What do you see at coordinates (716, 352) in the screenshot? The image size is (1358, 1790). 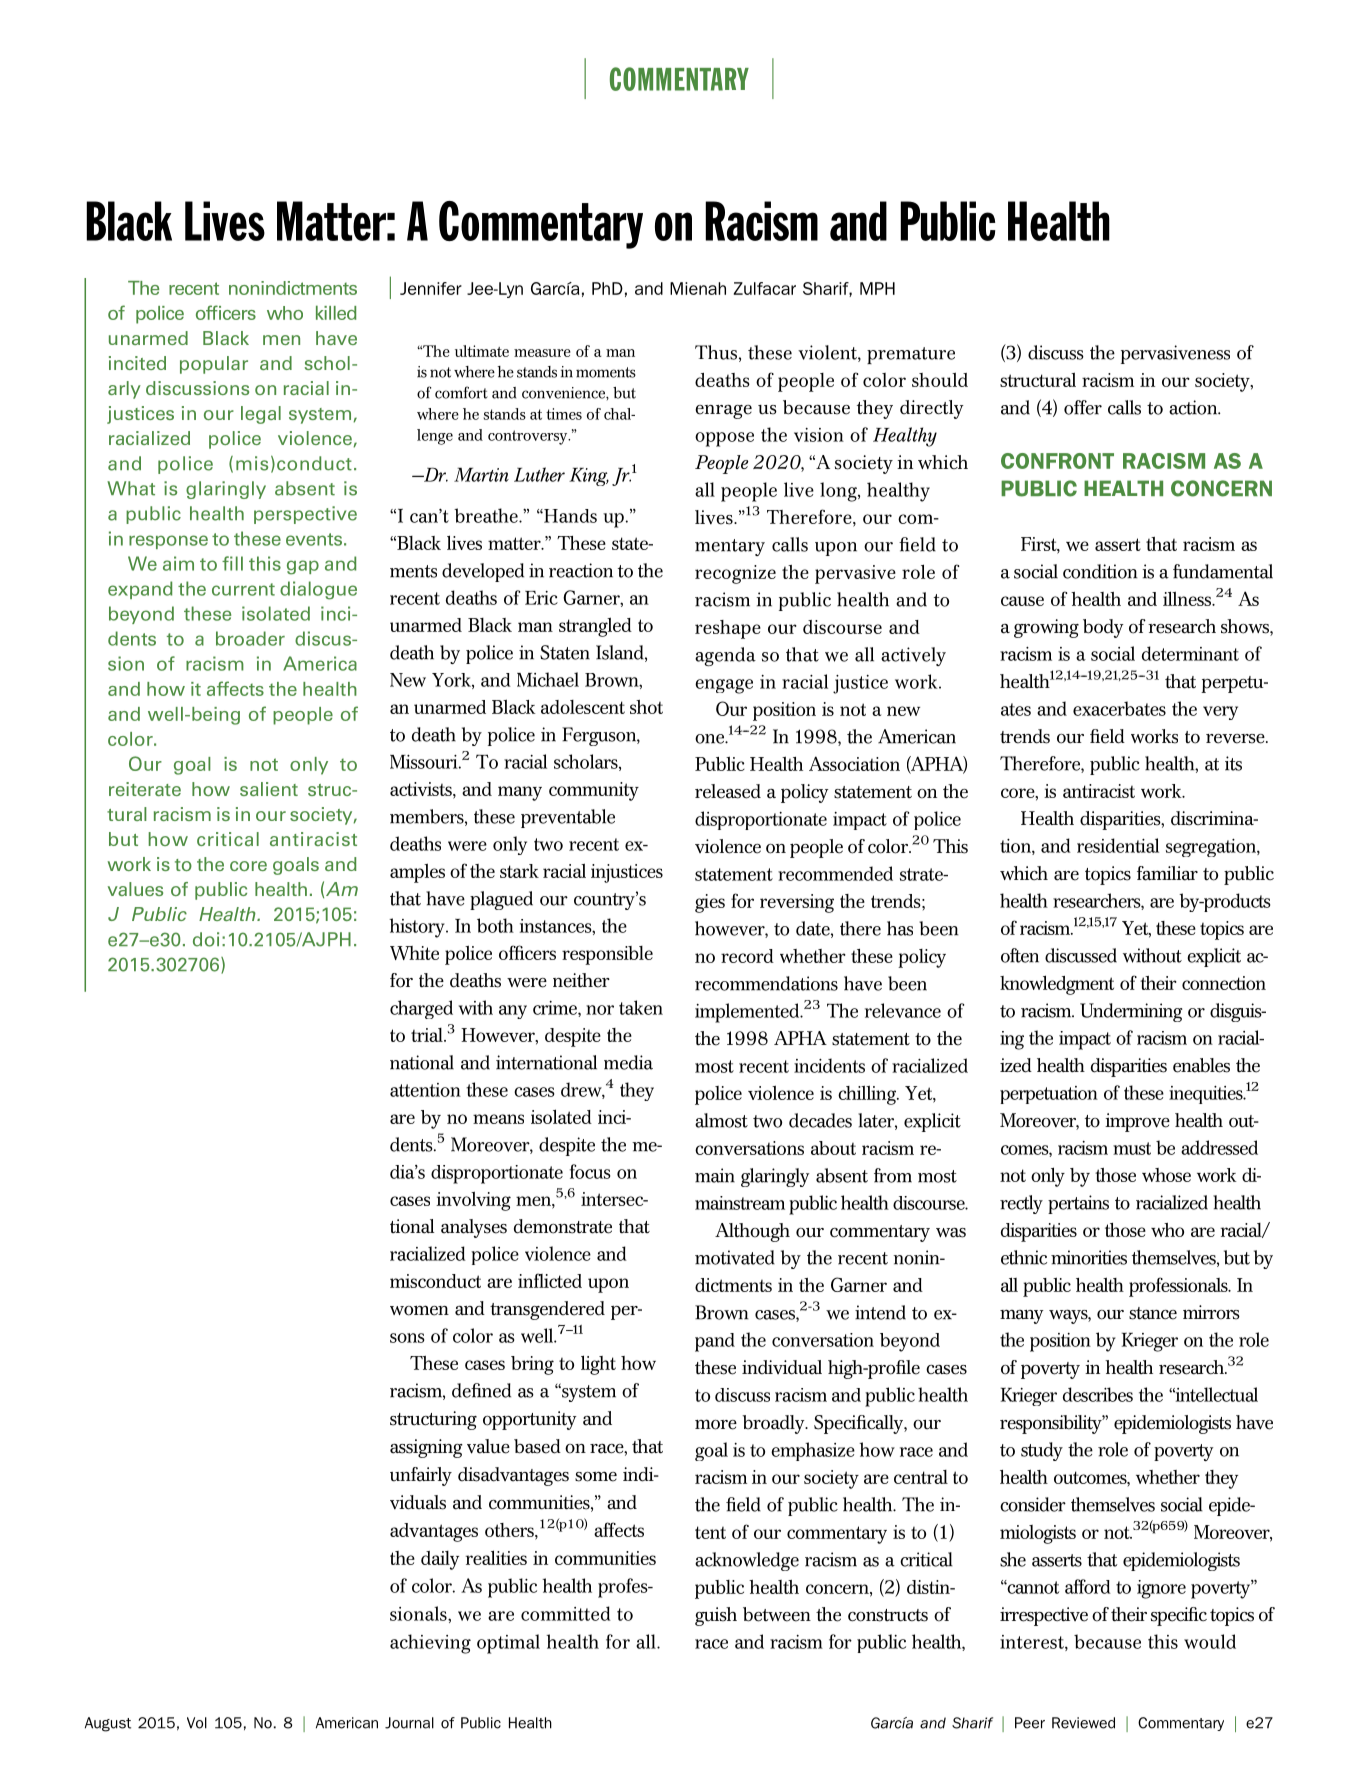 I see `Thus` at bounding box center [716, 352].
